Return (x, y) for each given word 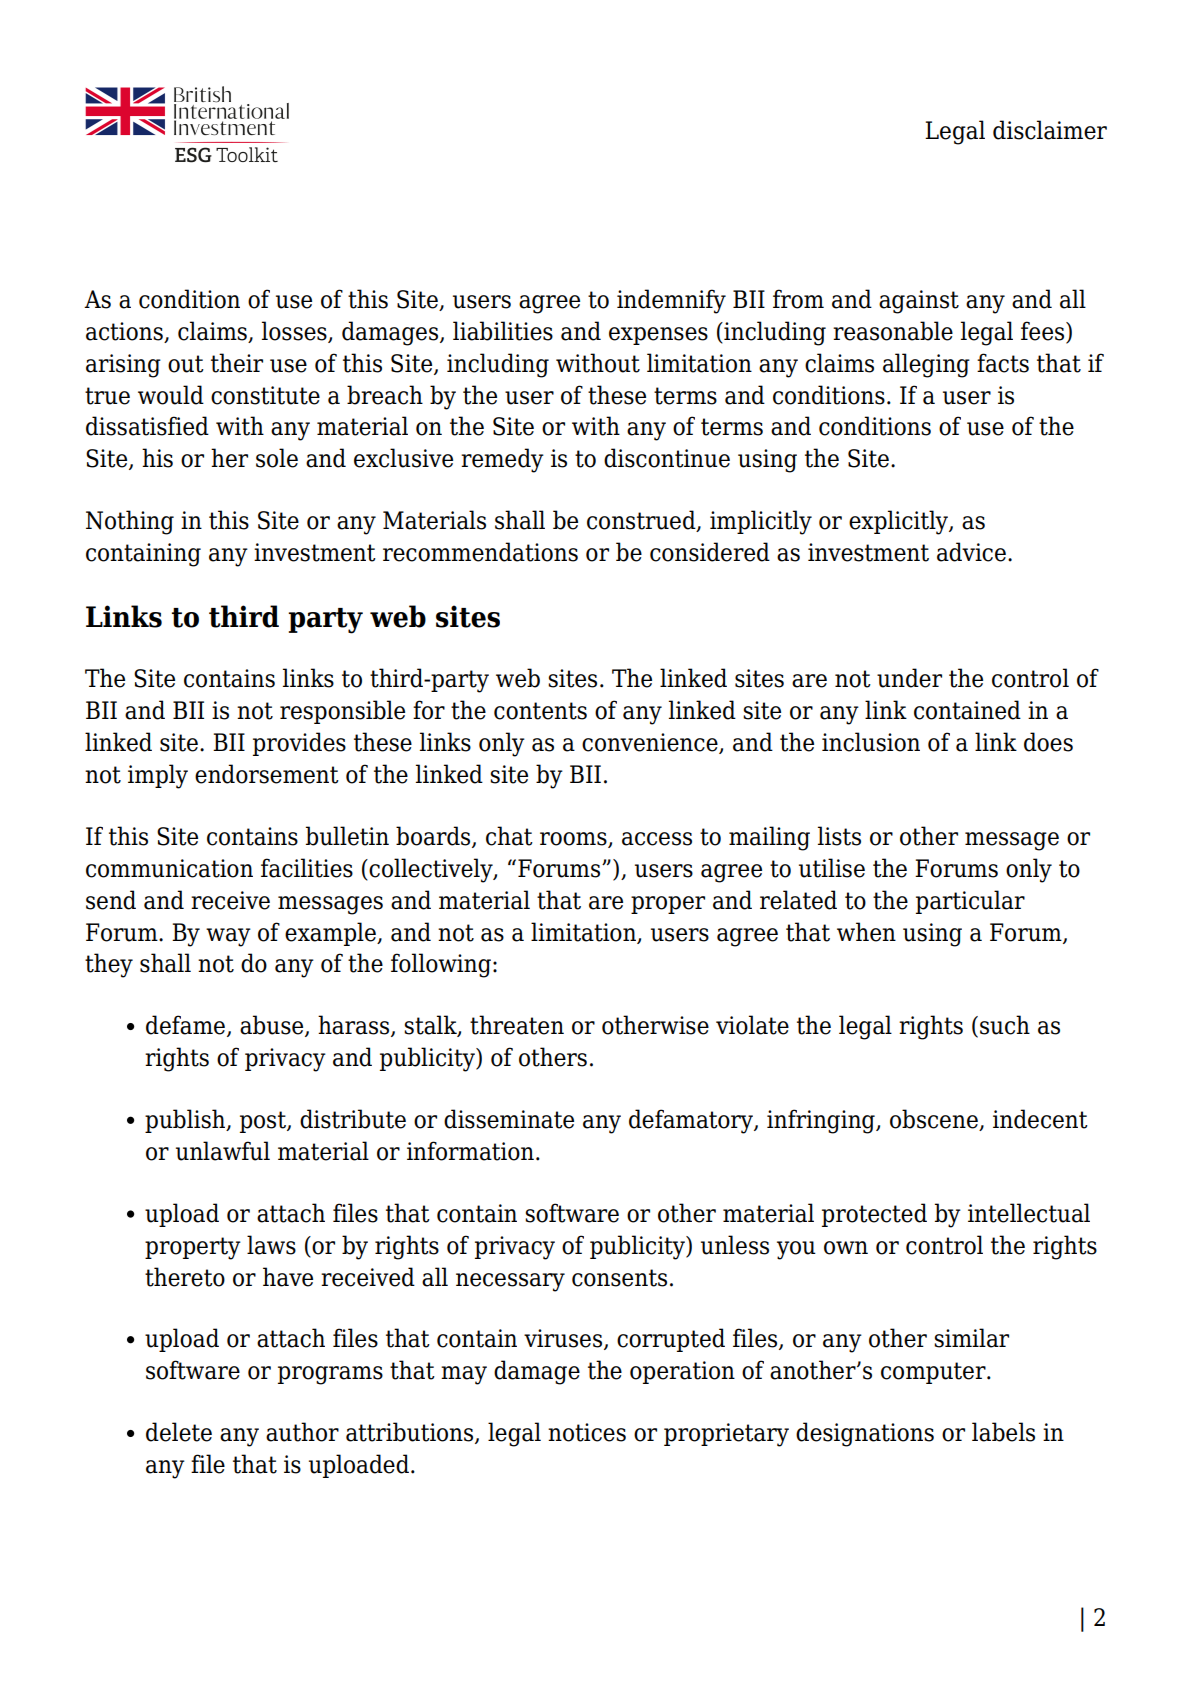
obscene (935, 1120)
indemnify (671, 301)
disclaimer (1050, 130)
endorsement (267, 774)
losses (295, 332)
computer (934, 1373)
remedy (502, 460)
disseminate (509, 1119)
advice (971, 552)
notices (587, 1432)
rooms (574, 840)
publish (186, 1121)
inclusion (871, 742)
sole (277, 458)
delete (179, 1432)
